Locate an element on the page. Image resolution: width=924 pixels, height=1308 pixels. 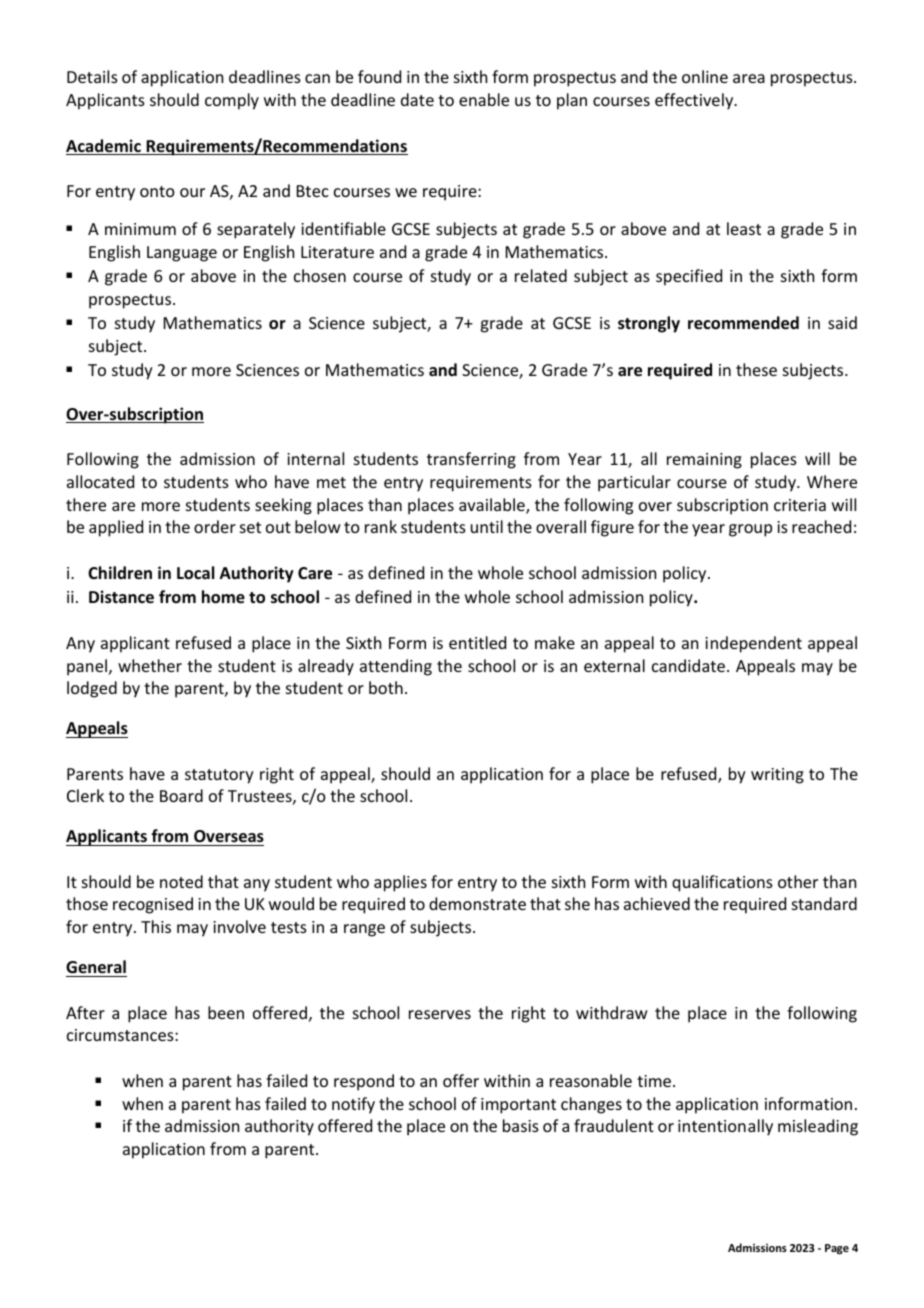
basis is located at coordinates (521, 1125).
